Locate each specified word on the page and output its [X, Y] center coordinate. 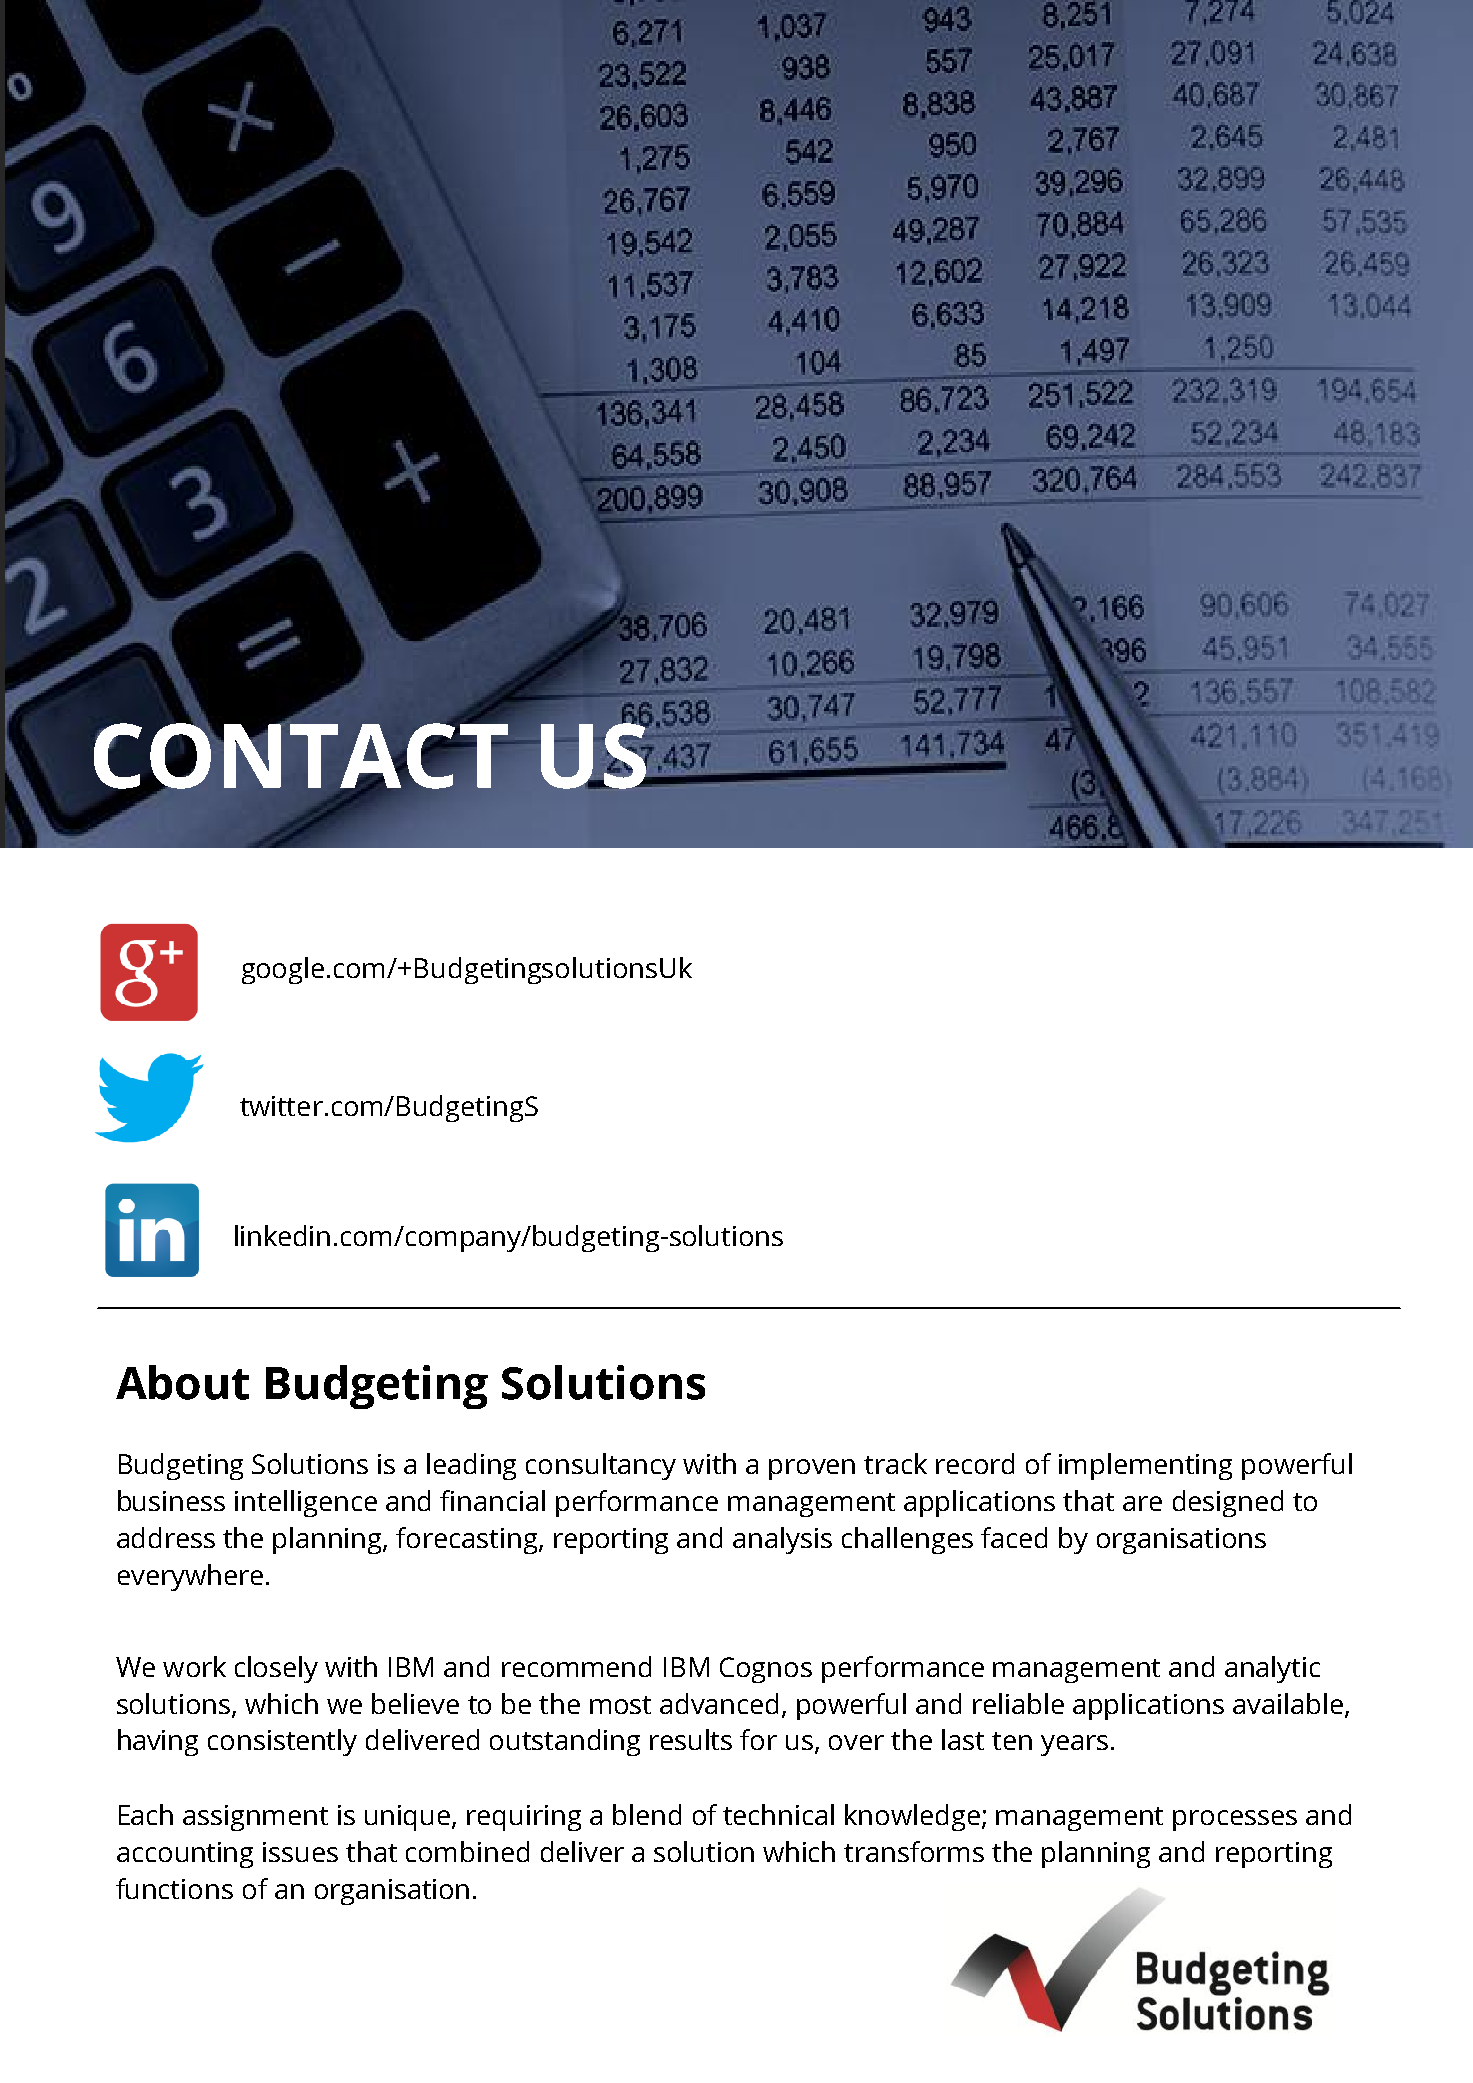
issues [300, 1852]
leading [471, 1466]
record [975, 1463]
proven [812, 1469]
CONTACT [301, 756]
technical [778, 1814]
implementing [1145, 1466]
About [182, 1382]
